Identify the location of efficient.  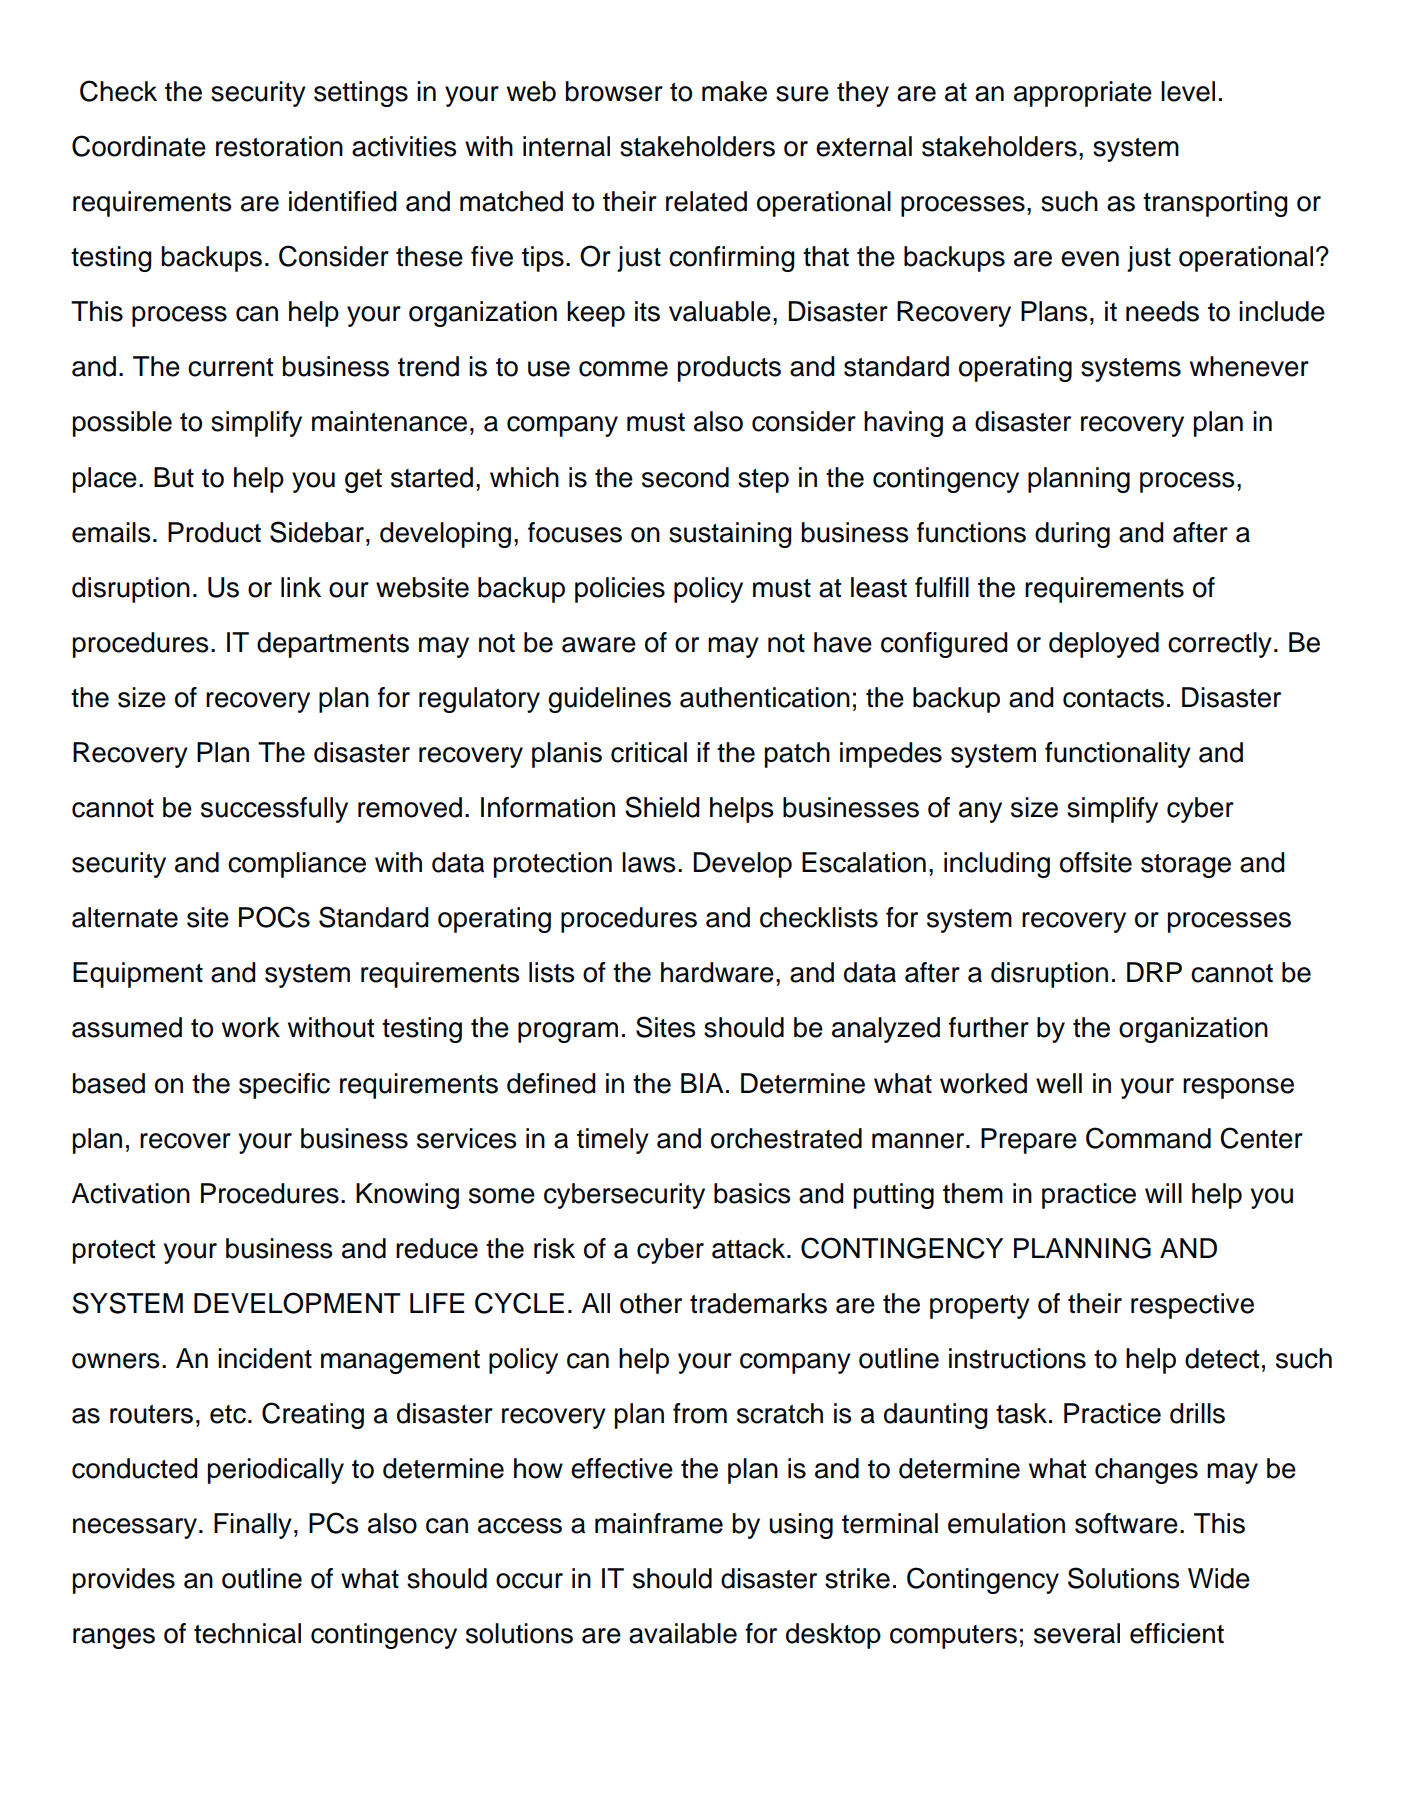
(1177, 1633).
